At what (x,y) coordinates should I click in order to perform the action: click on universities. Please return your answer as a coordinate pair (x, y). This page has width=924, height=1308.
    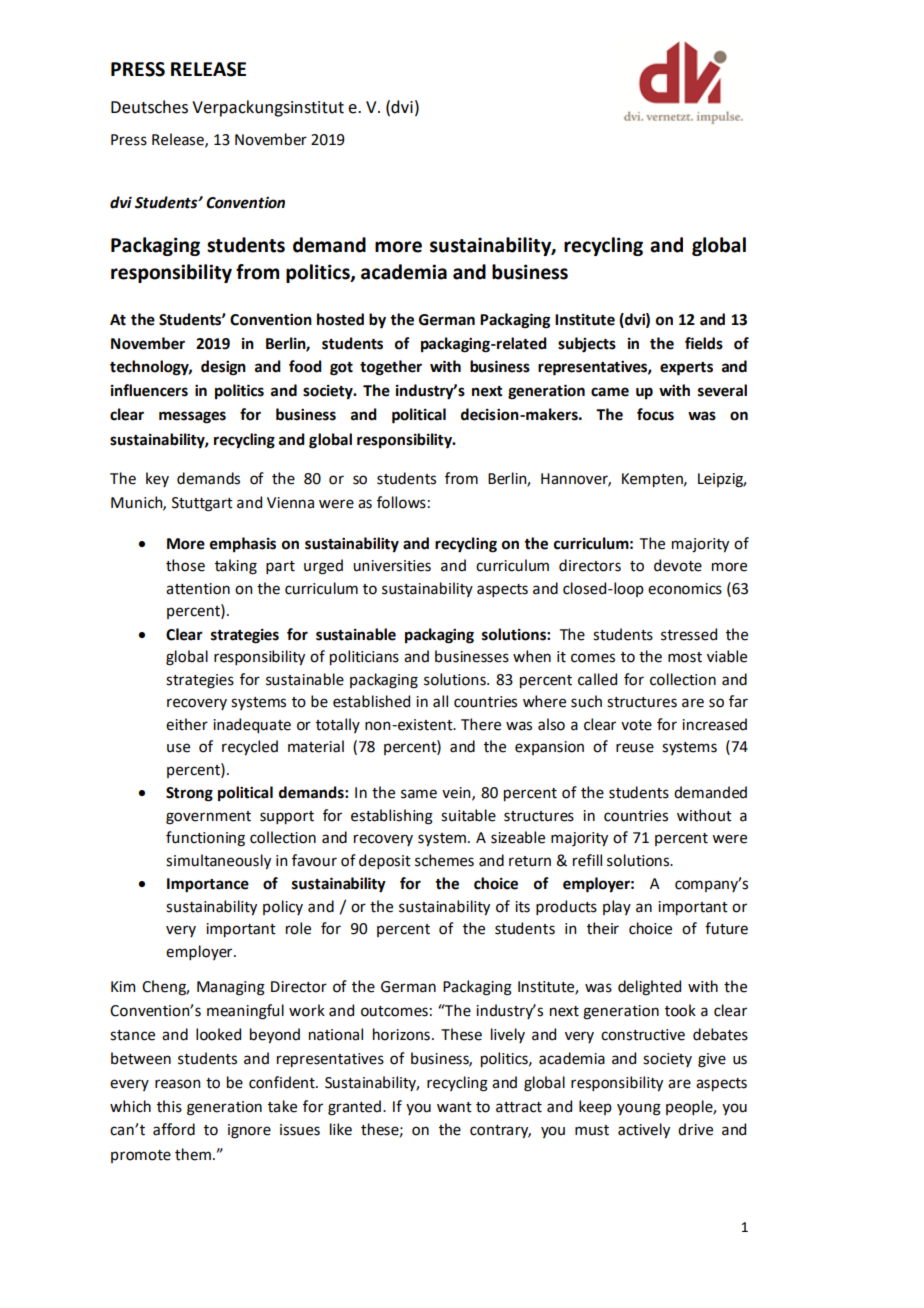
    Looking at the image, I should click on (392, 566).
